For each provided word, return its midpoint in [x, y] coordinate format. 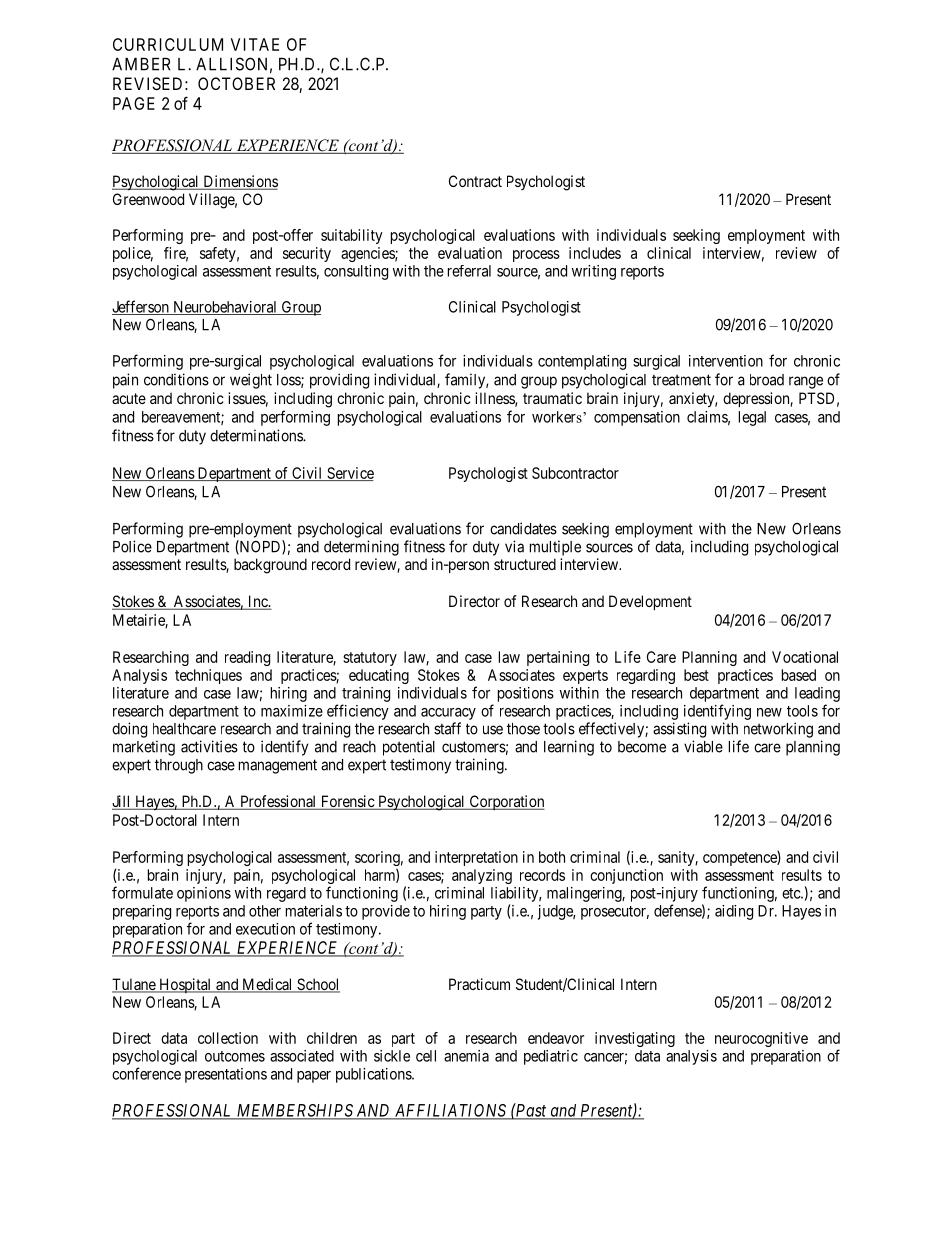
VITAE [255, 44]
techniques [208, 676]
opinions [204, 894]
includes [595, 253]
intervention [726, 361]
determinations [257, 435]
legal [752, 418]
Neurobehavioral [225, 308]
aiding [734, 912]
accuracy [448, 714]
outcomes [235, 1056]
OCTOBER [236, 83]
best [696, 675]
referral [469, 271]
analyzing [482, 876]
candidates [523, 528]
